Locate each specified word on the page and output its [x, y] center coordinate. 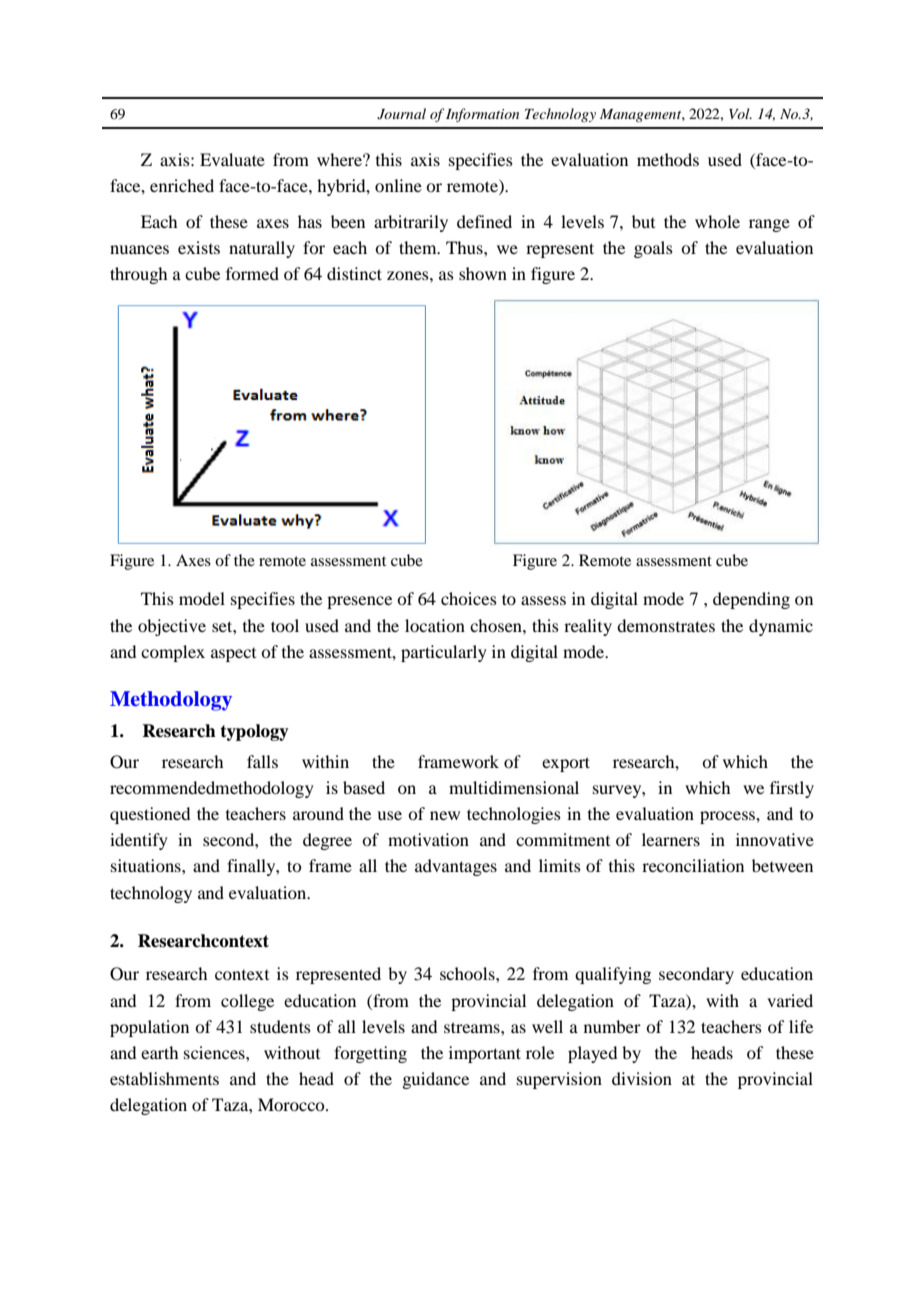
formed [252, 273]
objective [172, 627]
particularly [444, 653]
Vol [740, 113]
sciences [215, 1052]
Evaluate [232, 159]
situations [147, 865]
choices [469, 598]
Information [482, 115]
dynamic [781, 627]
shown [483, 273]
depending [751, 600]
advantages [456, 867]
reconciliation [693, 865]
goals [653, 249]
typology [254, 732]
